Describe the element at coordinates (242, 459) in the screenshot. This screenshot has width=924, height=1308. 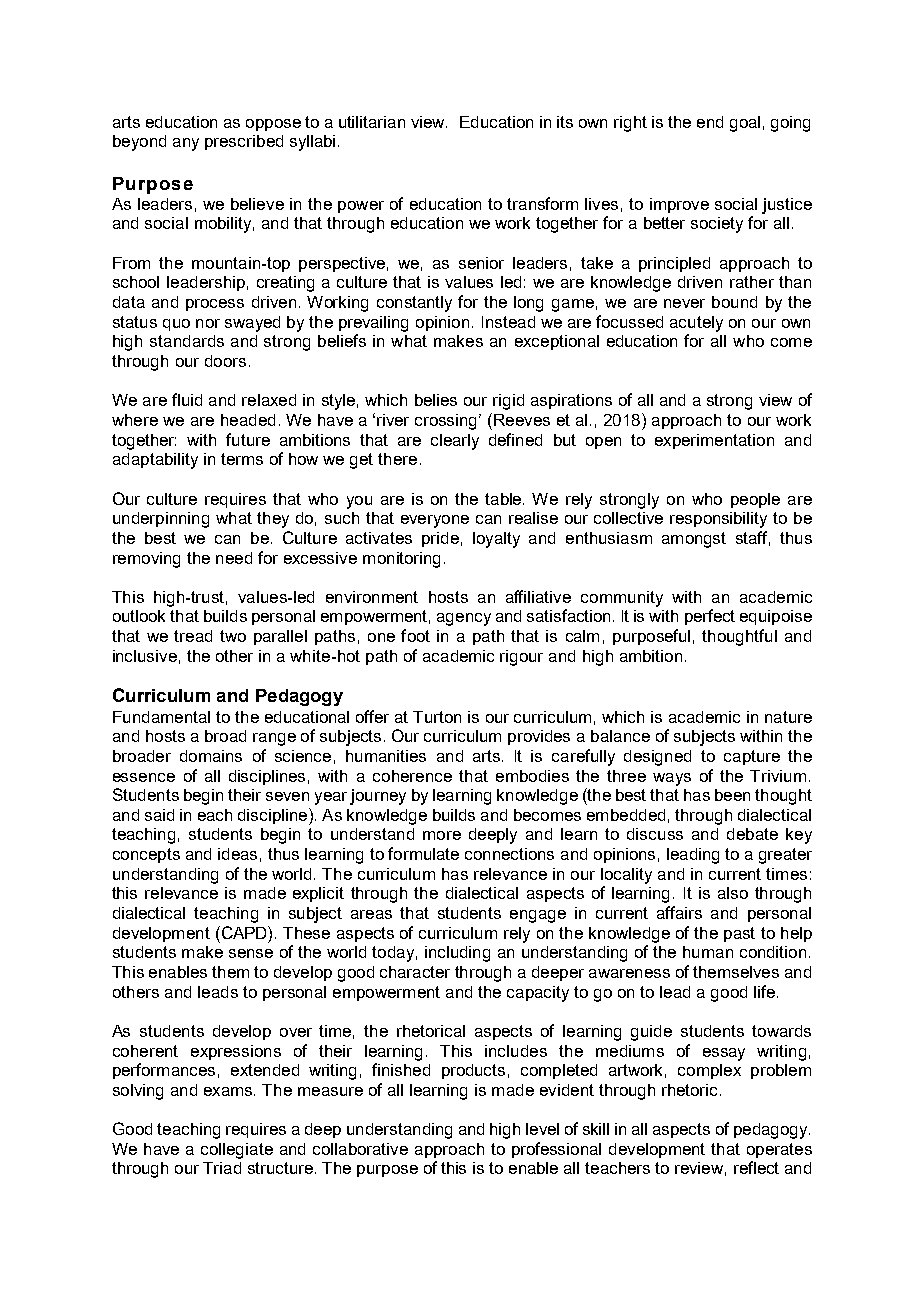
I see `terms` at that location.
